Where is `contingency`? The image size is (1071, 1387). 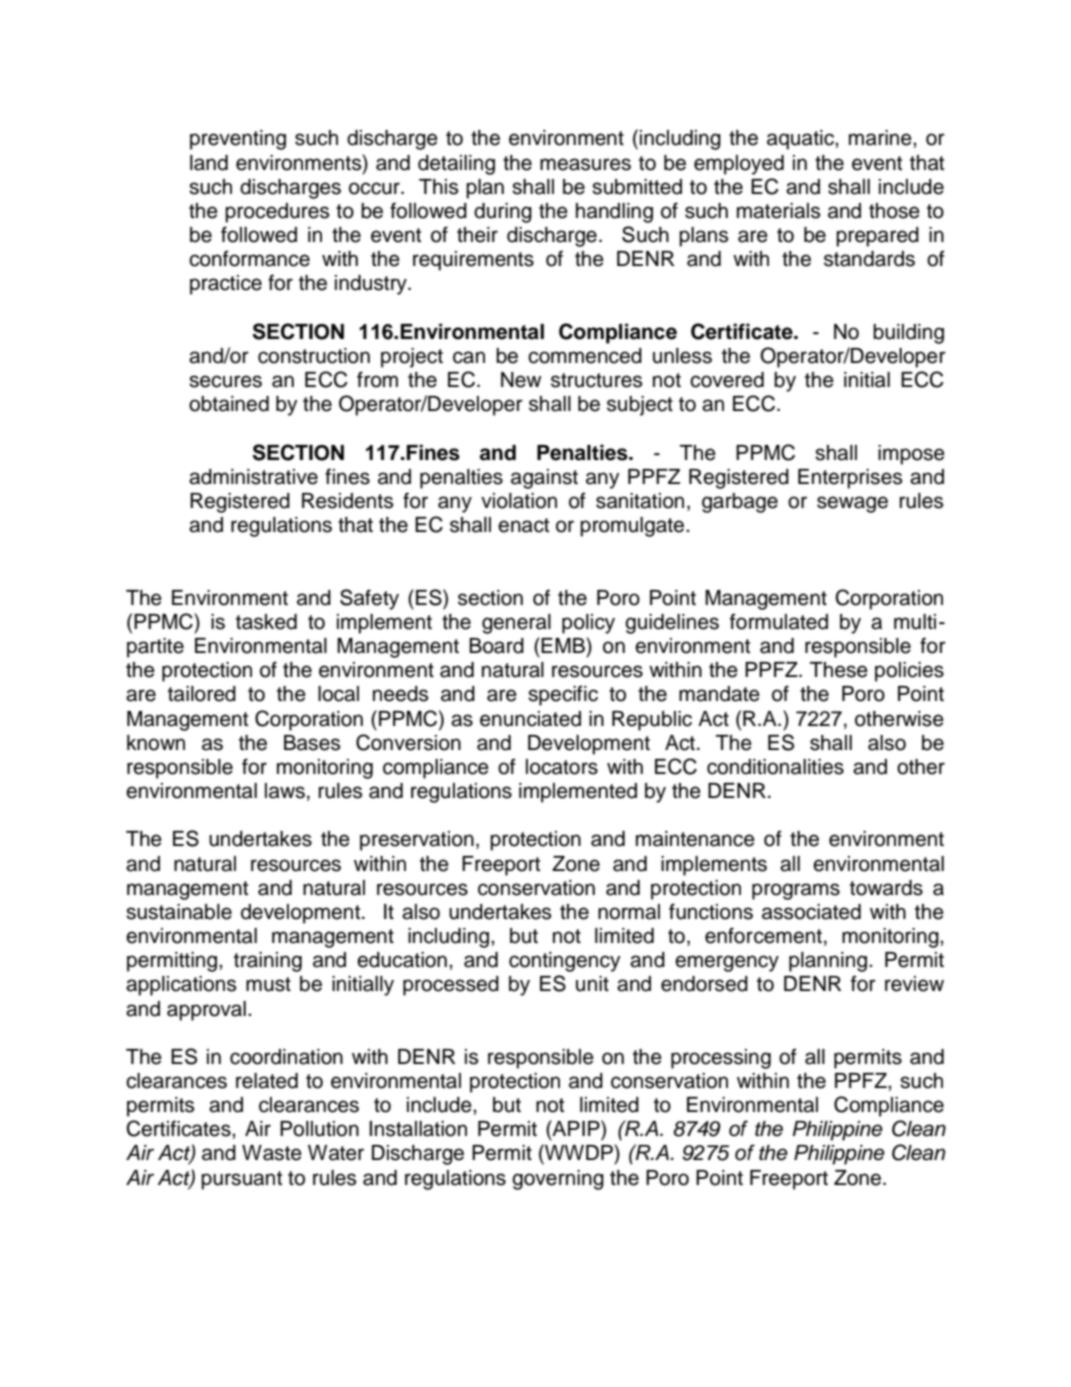
contingency is located at coordinates (565, 962).
